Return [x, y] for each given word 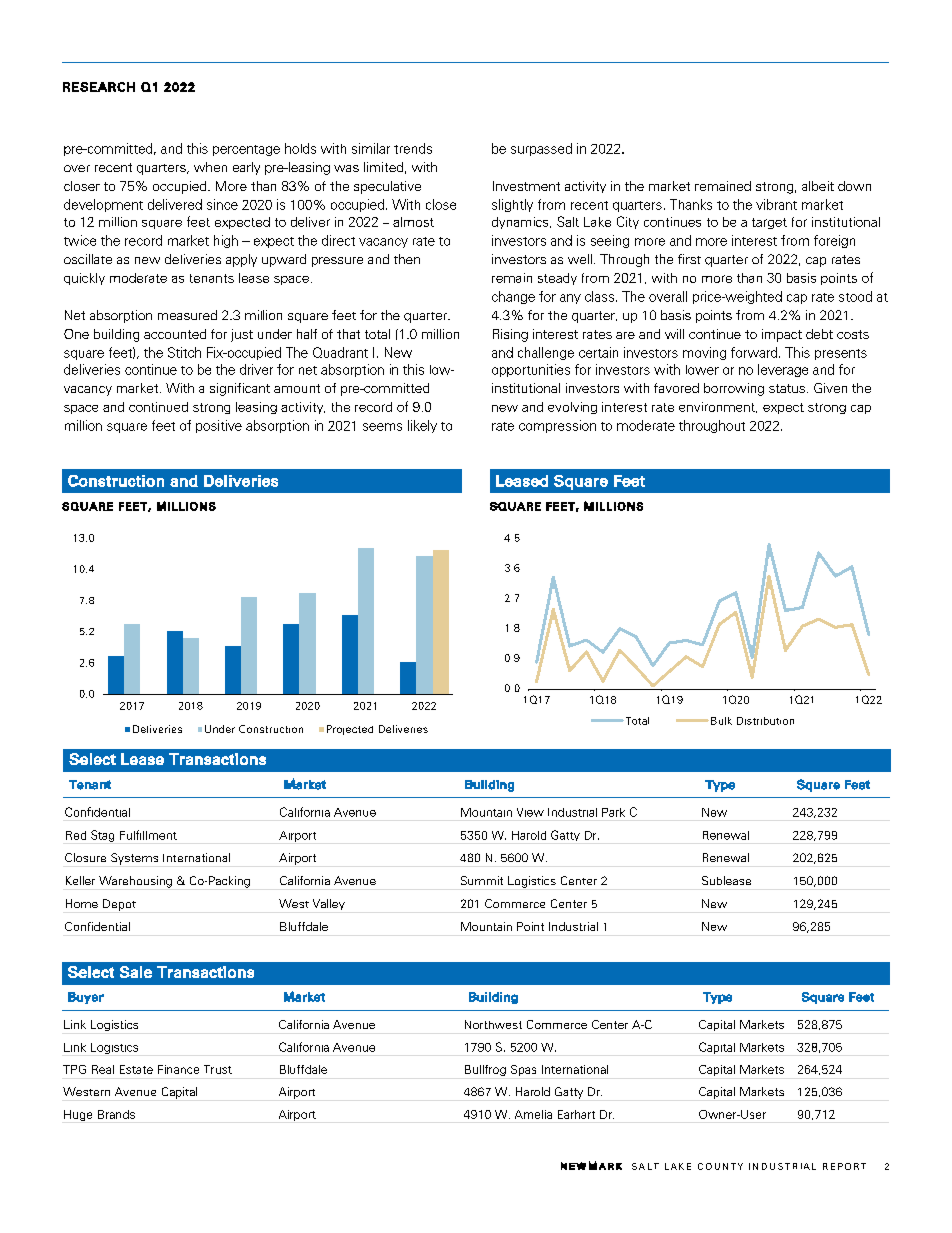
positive [219, 426]
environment [718, 407]
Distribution [765, 721]
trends [413, 148]
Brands [116, 1114]
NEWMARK [591, 1165]
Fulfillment [148, 835]
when [210, 167]
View [530, 812]
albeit [818, 186]
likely [422, 426]
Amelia [533, 1114]
